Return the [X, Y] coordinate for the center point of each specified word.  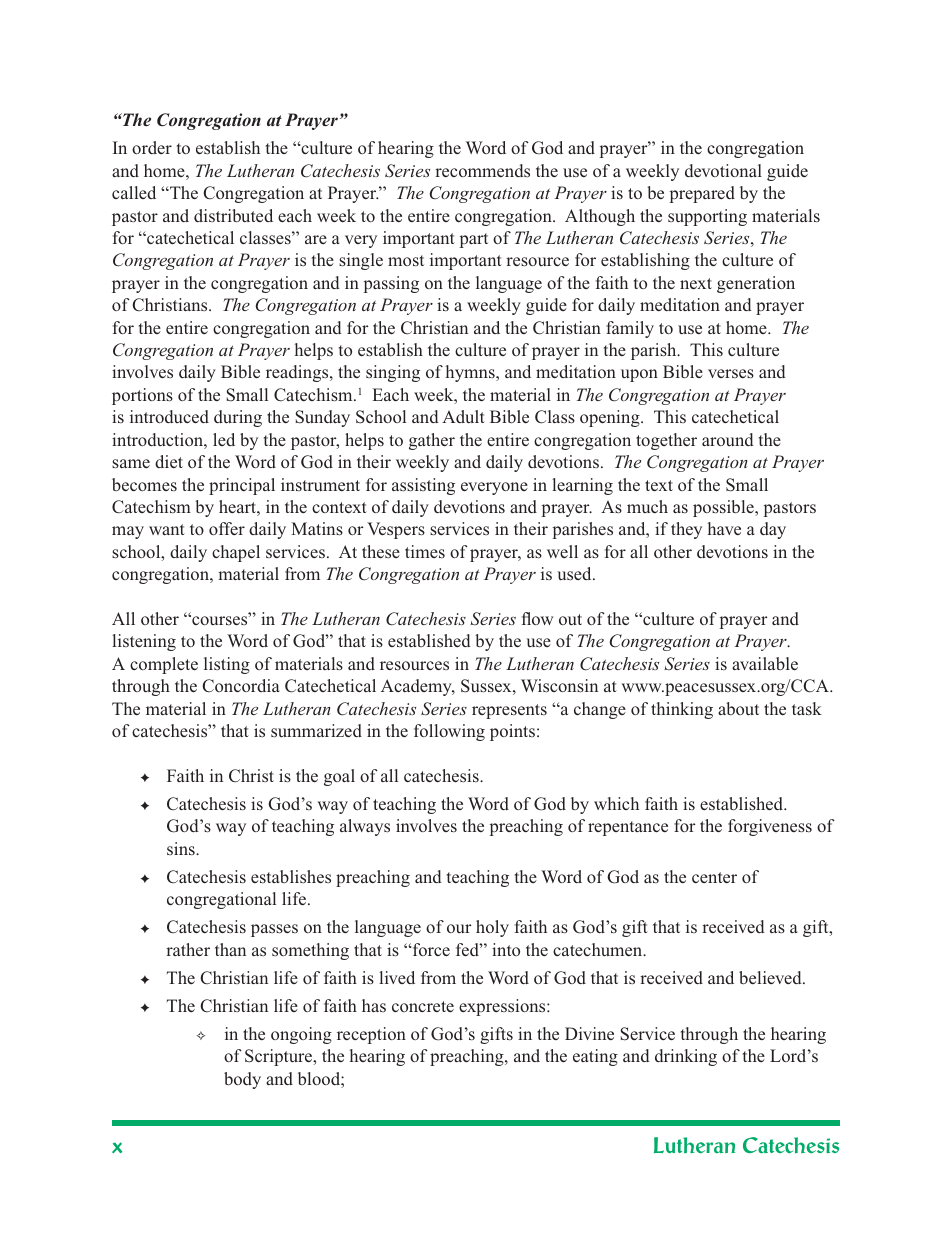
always [365, 827]
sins [182, 848]
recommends [482, 171]
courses [220, 620]
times [425, 551]
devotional [723, 170]
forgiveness [770, 827]
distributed [233, 215]
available [765, 663]
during [238, 418]
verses [731, 374]
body [242, 1080]
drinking [686, 1057]
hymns [471, 373]
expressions [503, 1007]
